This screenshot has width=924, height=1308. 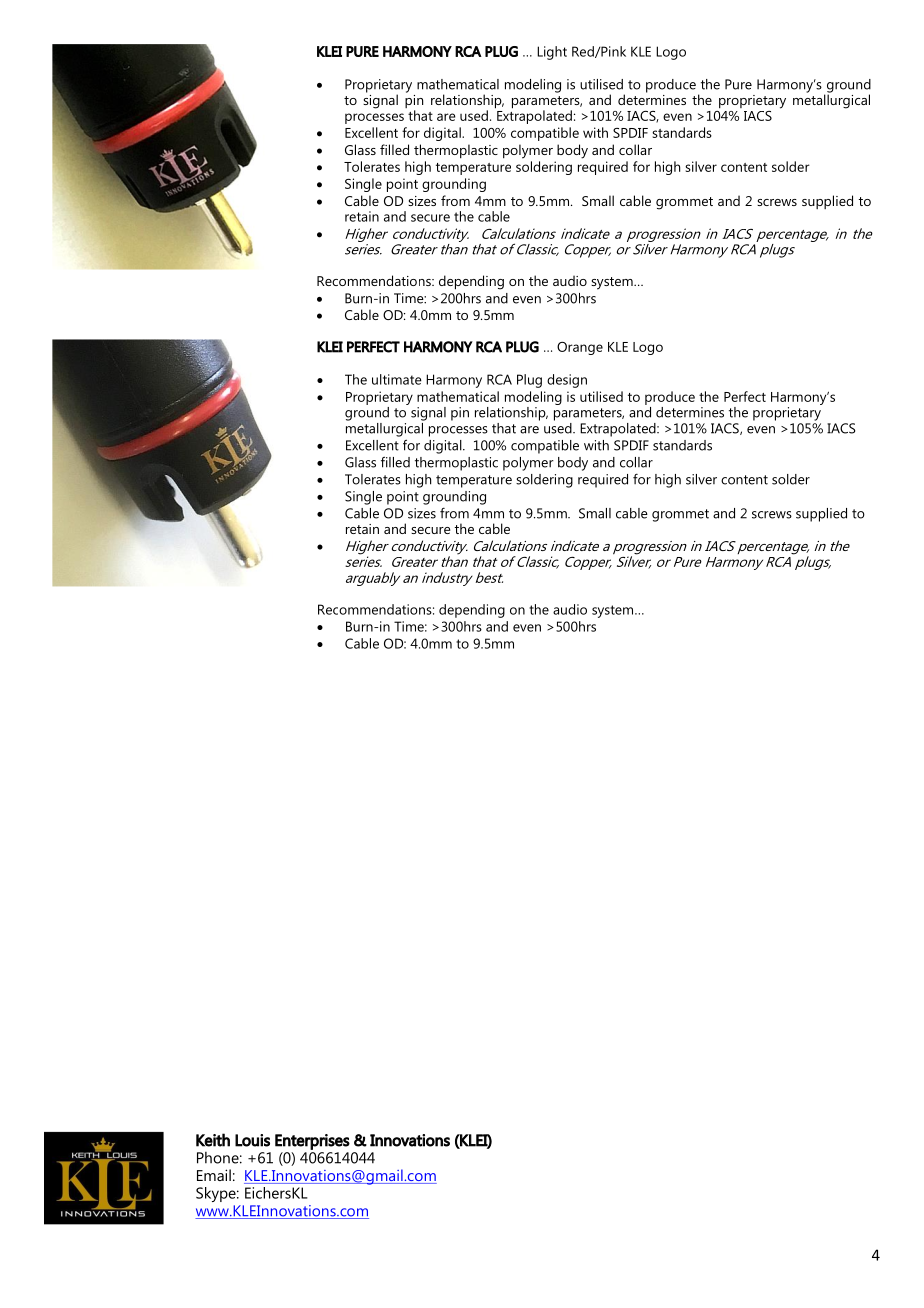 I want to click on Enterprises, so click(x=312, y=1142).
